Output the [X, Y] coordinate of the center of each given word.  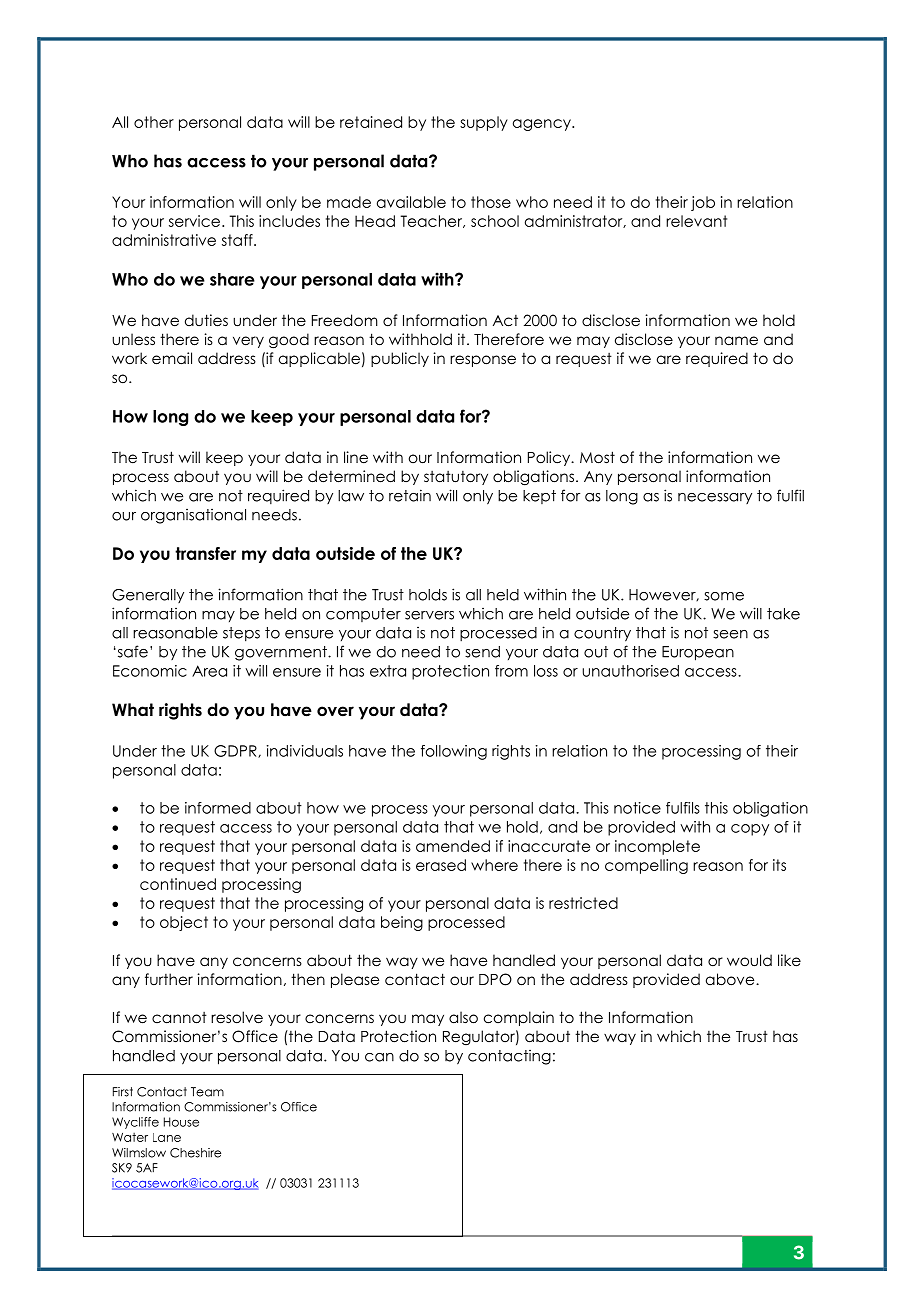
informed [218, 808]
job [703, 203]
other [154, 122]
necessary [715, 498]
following [454, 752]
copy [750, 830]
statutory [456, 478]
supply [484, 123]
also [463, 1017]
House [181, 1122]
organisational [193, 516]
